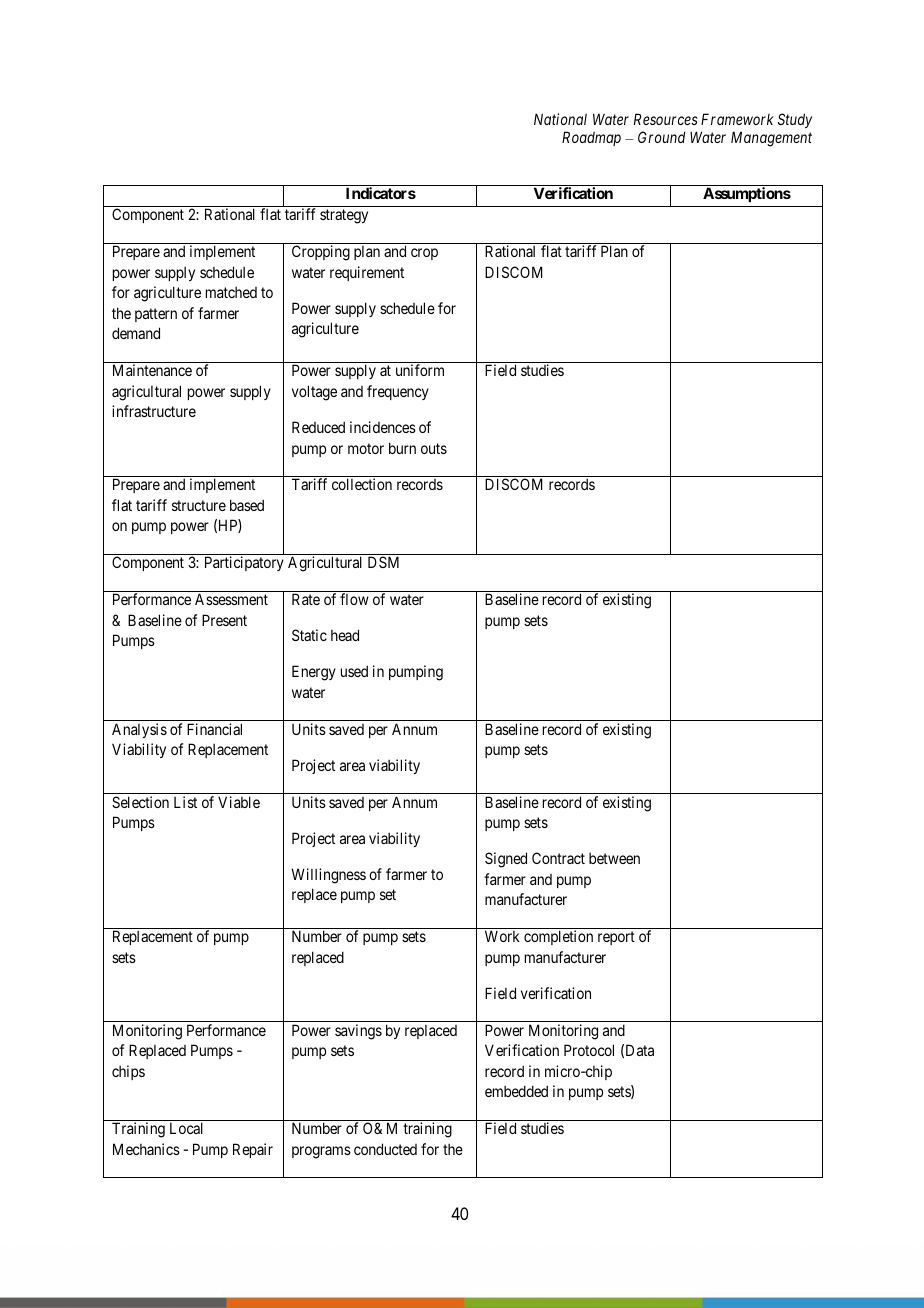 The width and height of the image is (924, 1308). What do you see at coordinates (558, 858) in the image?
I see `Contract` at bounding box center [558, 858].
